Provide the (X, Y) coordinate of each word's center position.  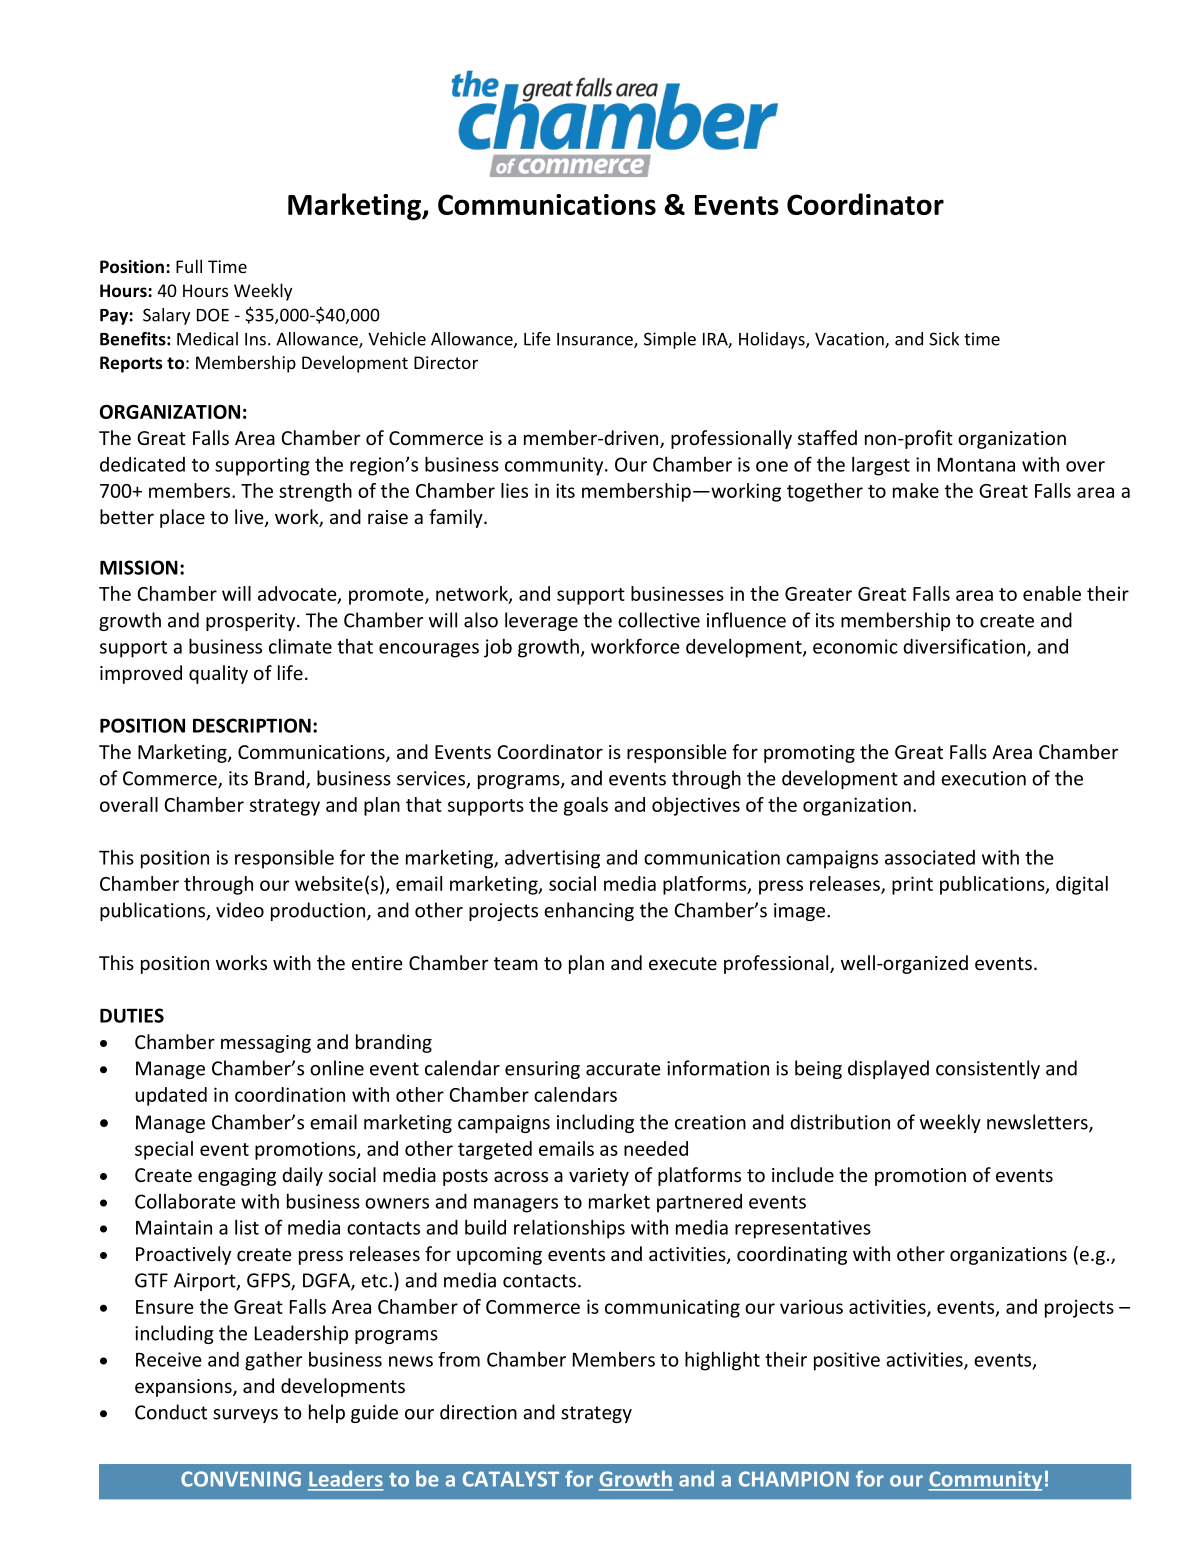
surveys (245, 1416)
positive (847, 1361)
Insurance (596, 340)
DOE (213, 315)
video (240, 910)
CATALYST (511, 1479)
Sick (944, 339)
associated (930, 857)
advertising (552, 859)
